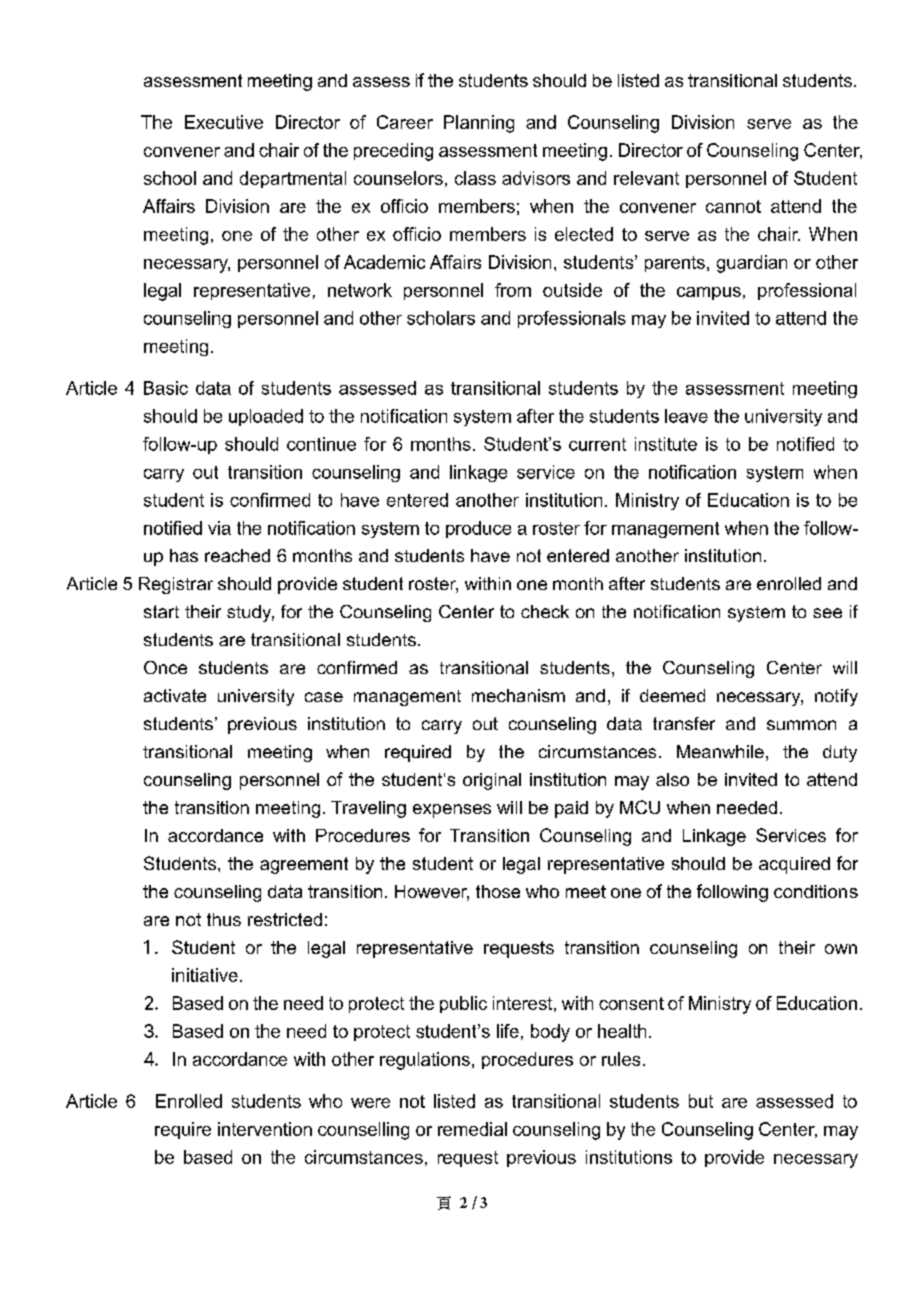 Image resolution: width=924 pixels, height=1308 pixels. Describe the element at coordinates (545, 611) in the screenshot. I see `check` at that location.
